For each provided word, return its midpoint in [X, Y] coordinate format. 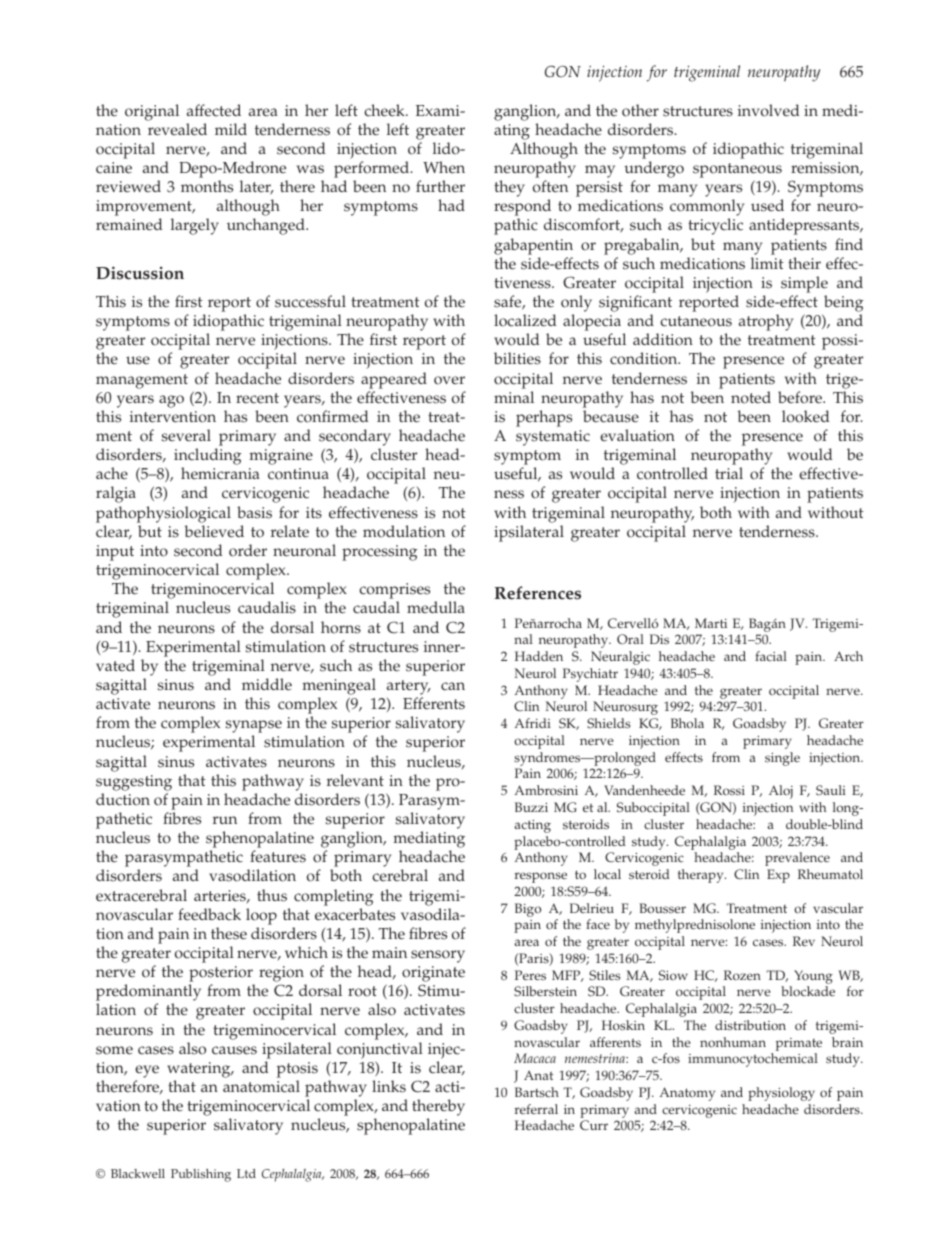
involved [769, 110]
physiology [781, 1094]
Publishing [201, 1175]
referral [536, 1109]
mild [231, 129]
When [444, 167]
